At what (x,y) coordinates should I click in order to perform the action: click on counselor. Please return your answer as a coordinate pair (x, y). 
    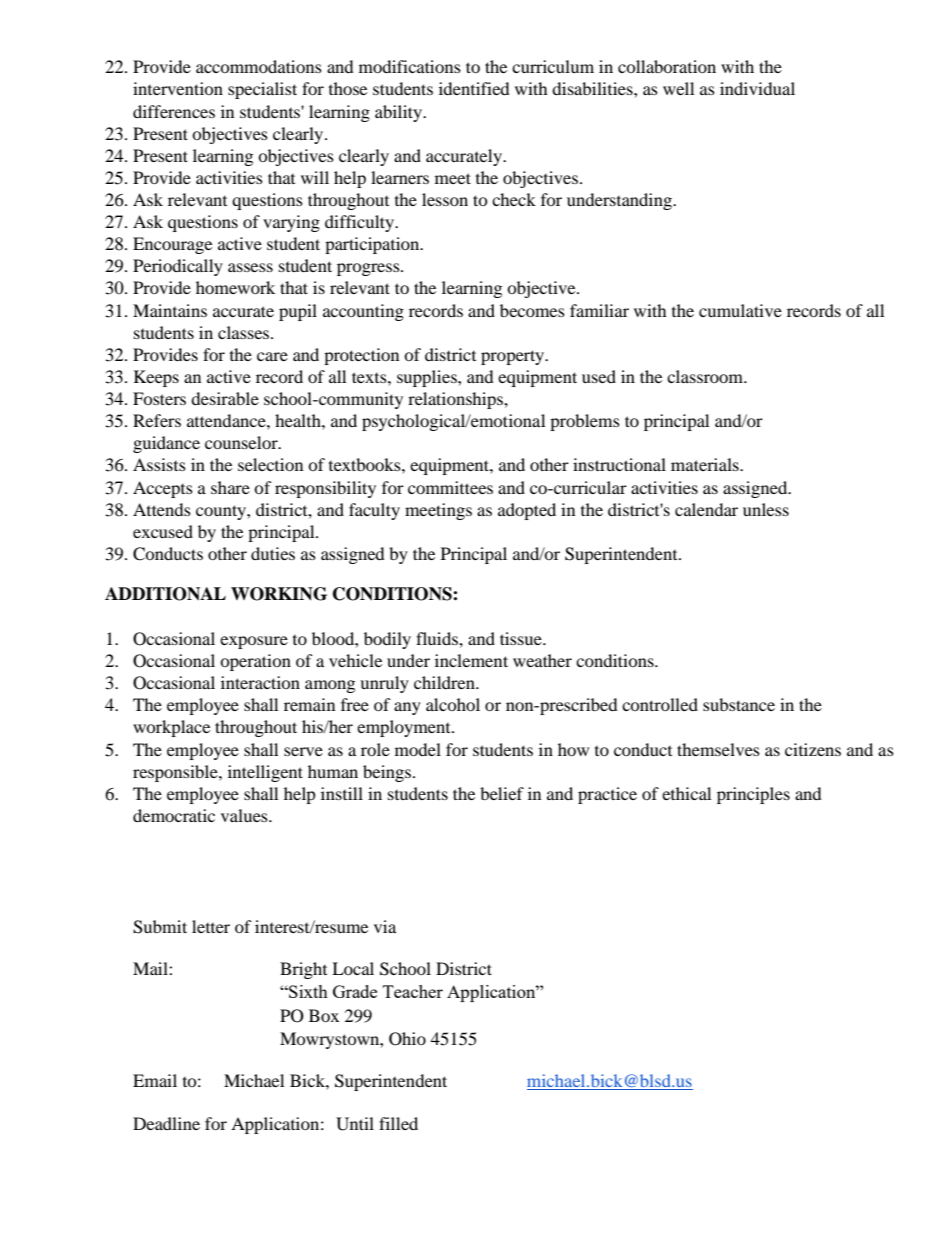
    Looking at the image, I should click on (242, 442).
